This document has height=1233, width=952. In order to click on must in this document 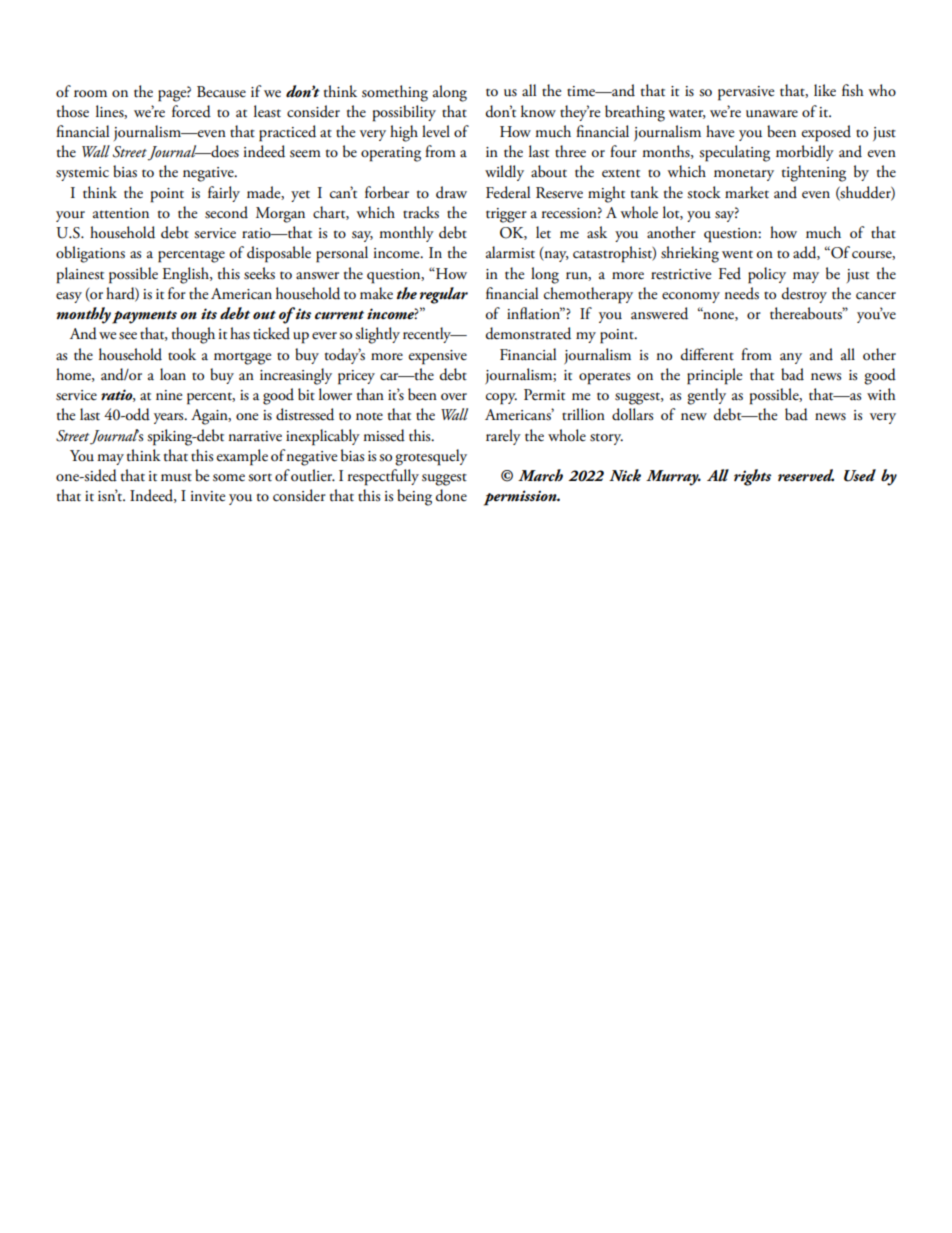, I will do `click(176, 478)`.
